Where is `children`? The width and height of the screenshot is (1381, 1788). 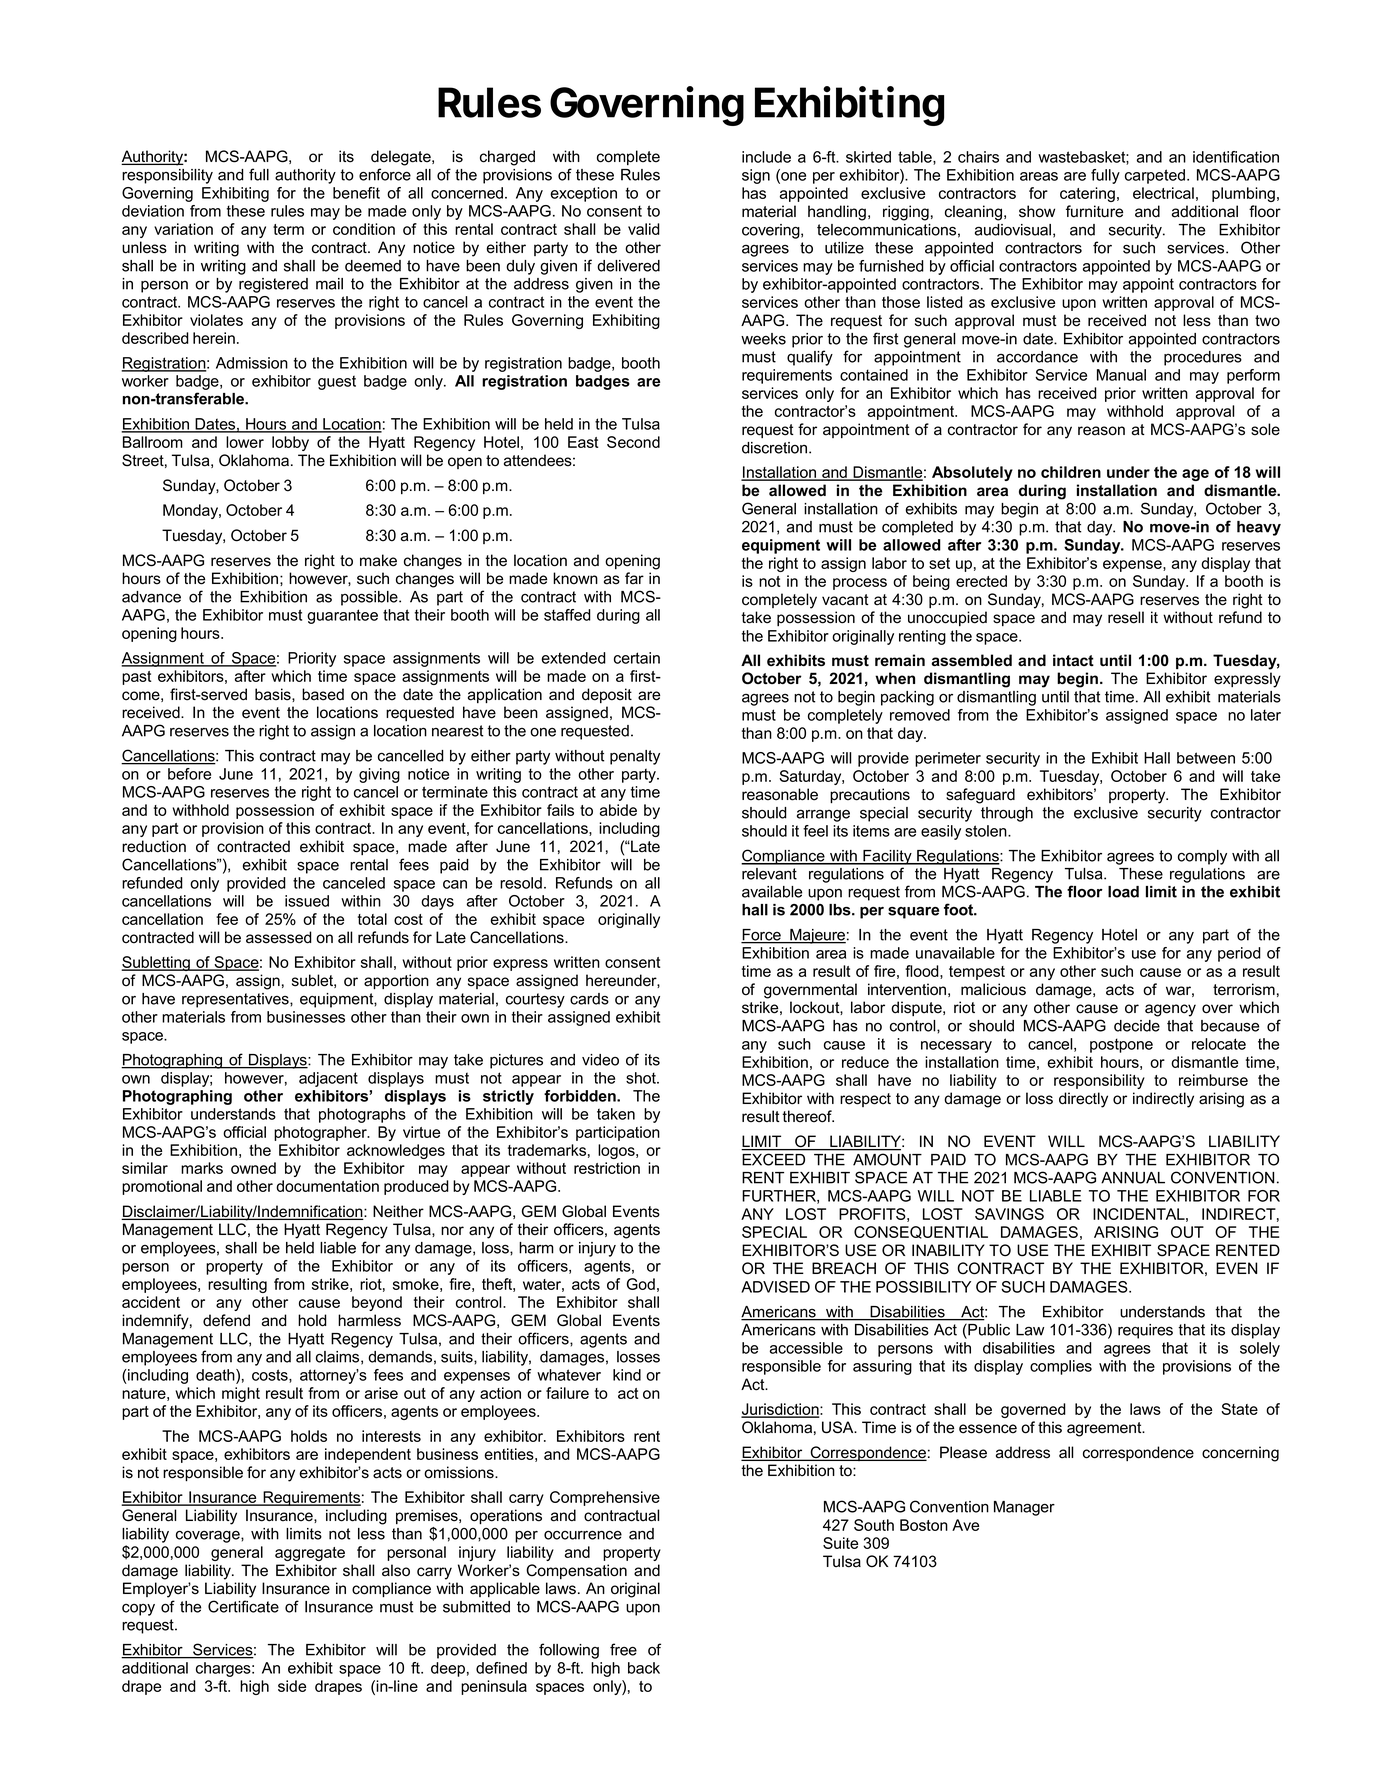
children is located at coordinates (1071, 472).
